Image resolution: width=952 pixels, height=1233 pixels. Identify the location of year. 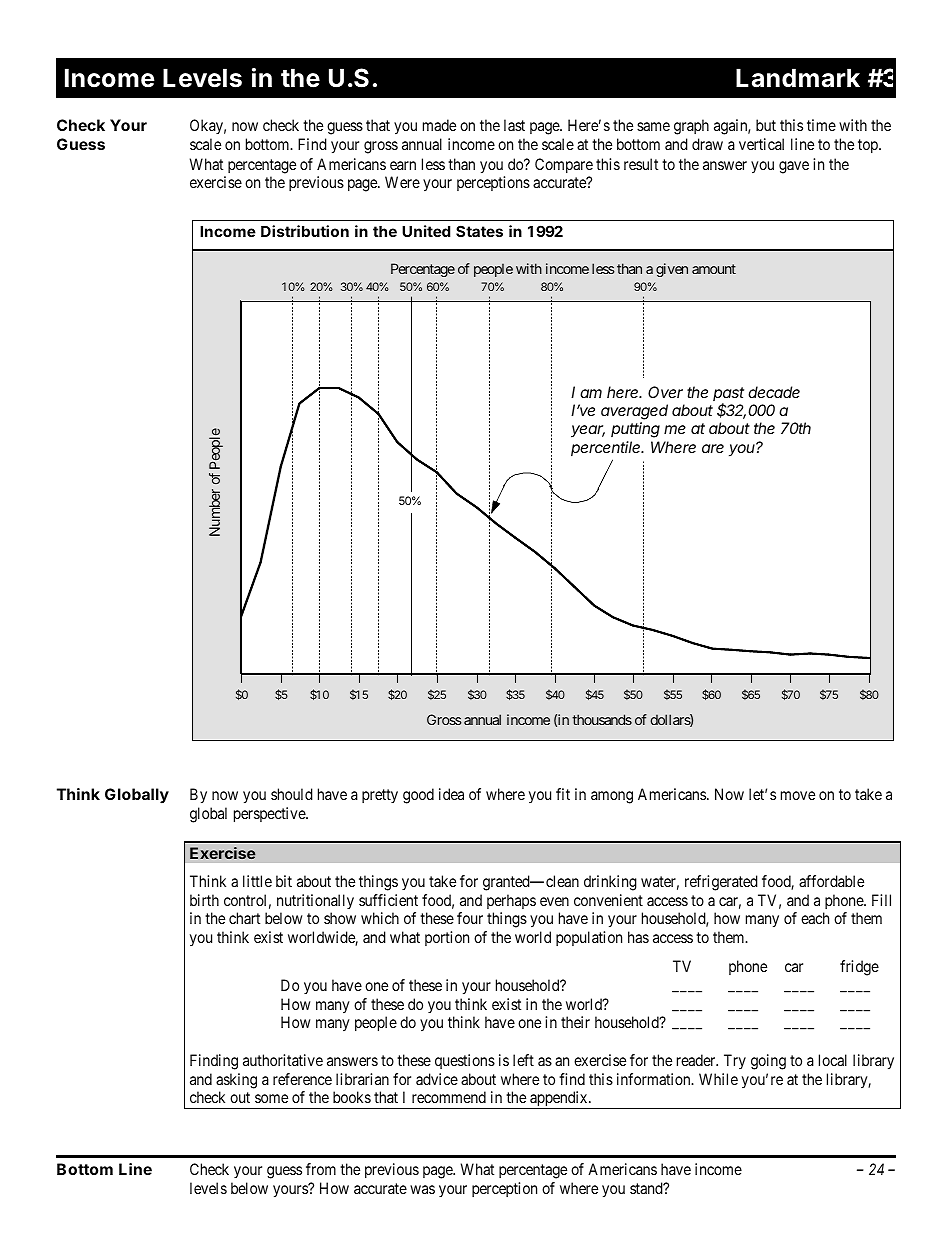
(588, 431).
